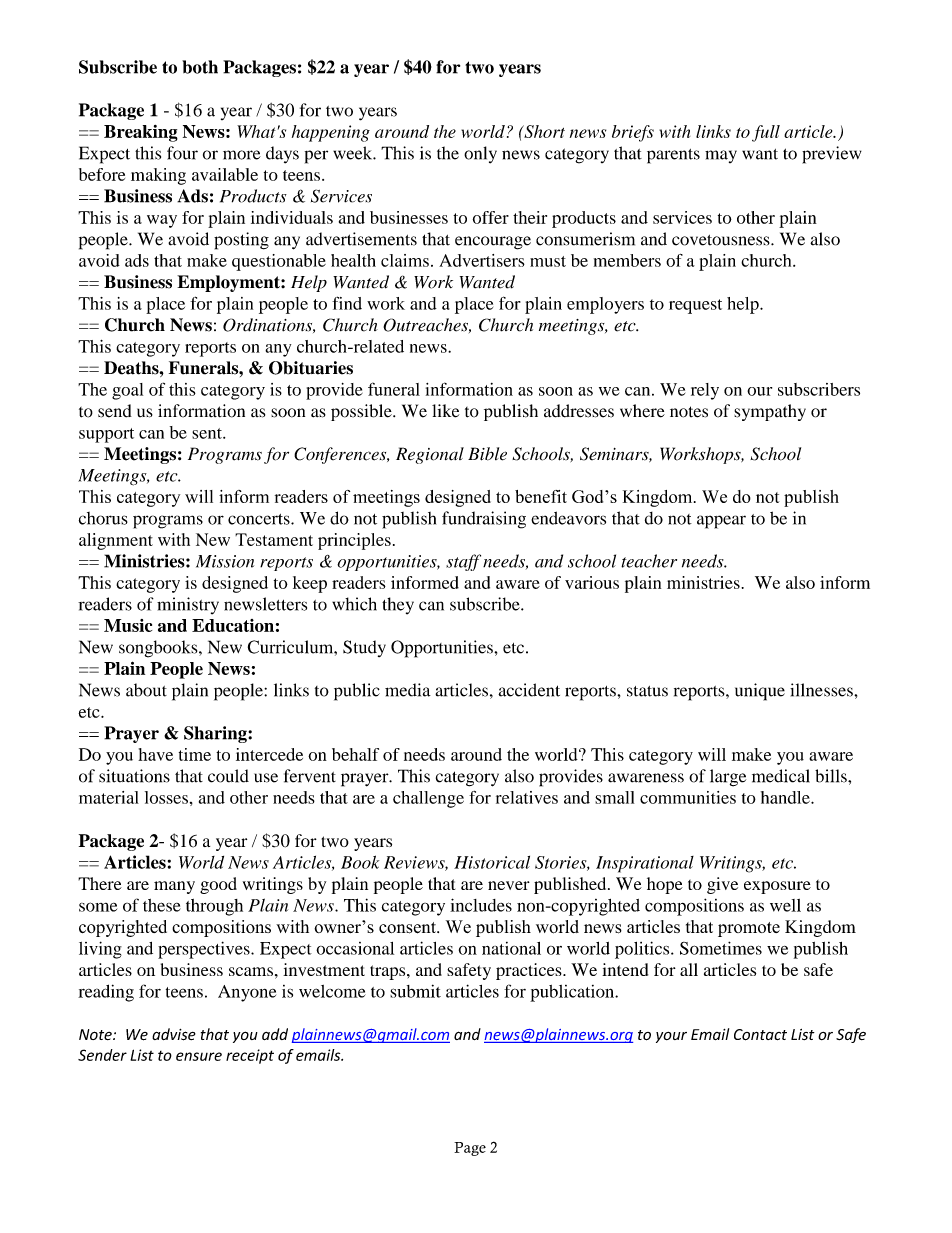  Describe the element at coordinates (480, 155) in the screenshot. I see `only` at that location.
